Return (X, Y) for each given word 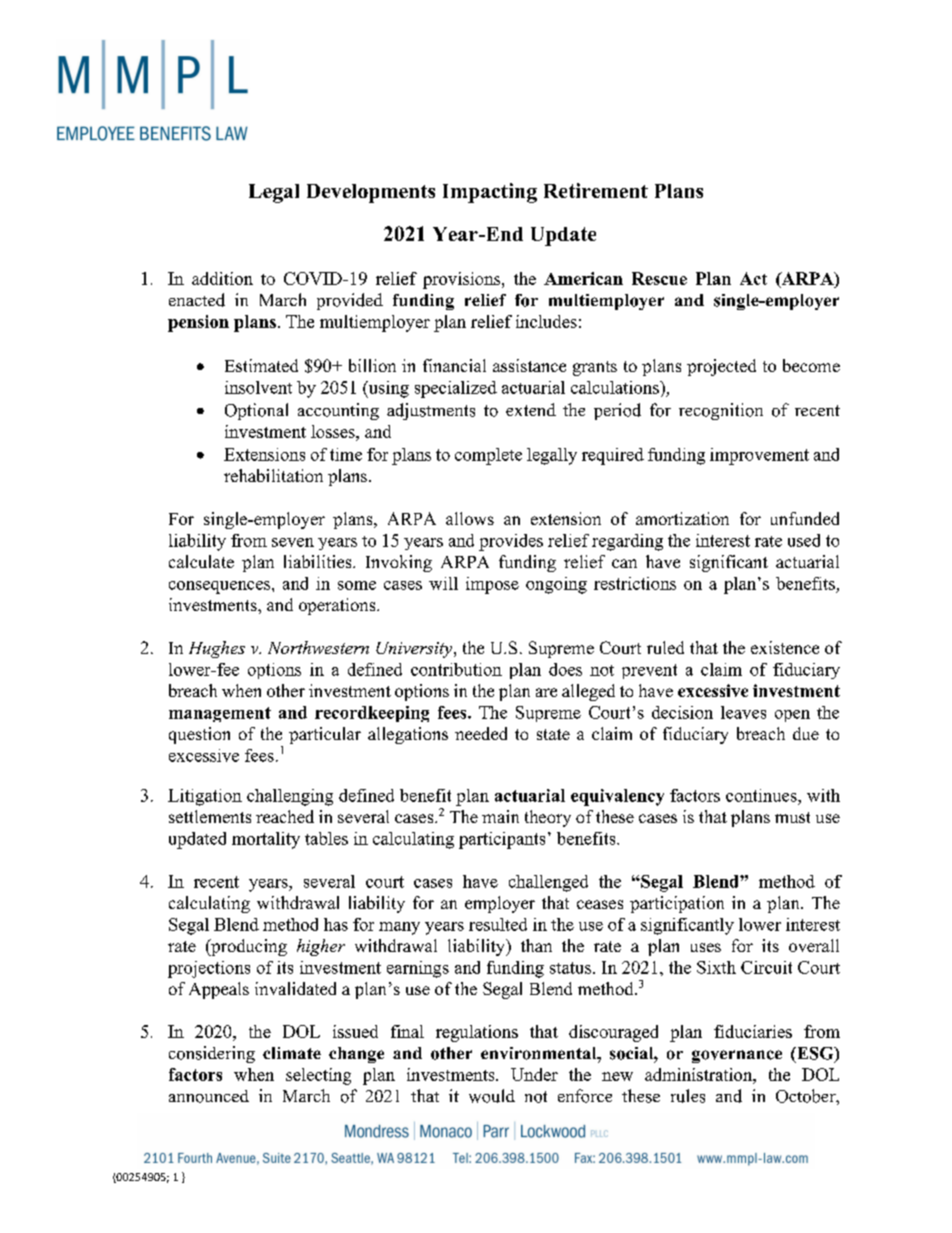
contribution (456, 669)
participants (502, 840)
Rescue (659, 278)
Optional (256, 411)
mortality (266, 840)
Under (534, 1074)
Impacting (490, 193)
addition (222, 278)
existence (785, 647)
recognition (721, 411)
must (792, 817)
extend (531, 409)
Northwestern (318, 647)
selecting (318, 1076)
